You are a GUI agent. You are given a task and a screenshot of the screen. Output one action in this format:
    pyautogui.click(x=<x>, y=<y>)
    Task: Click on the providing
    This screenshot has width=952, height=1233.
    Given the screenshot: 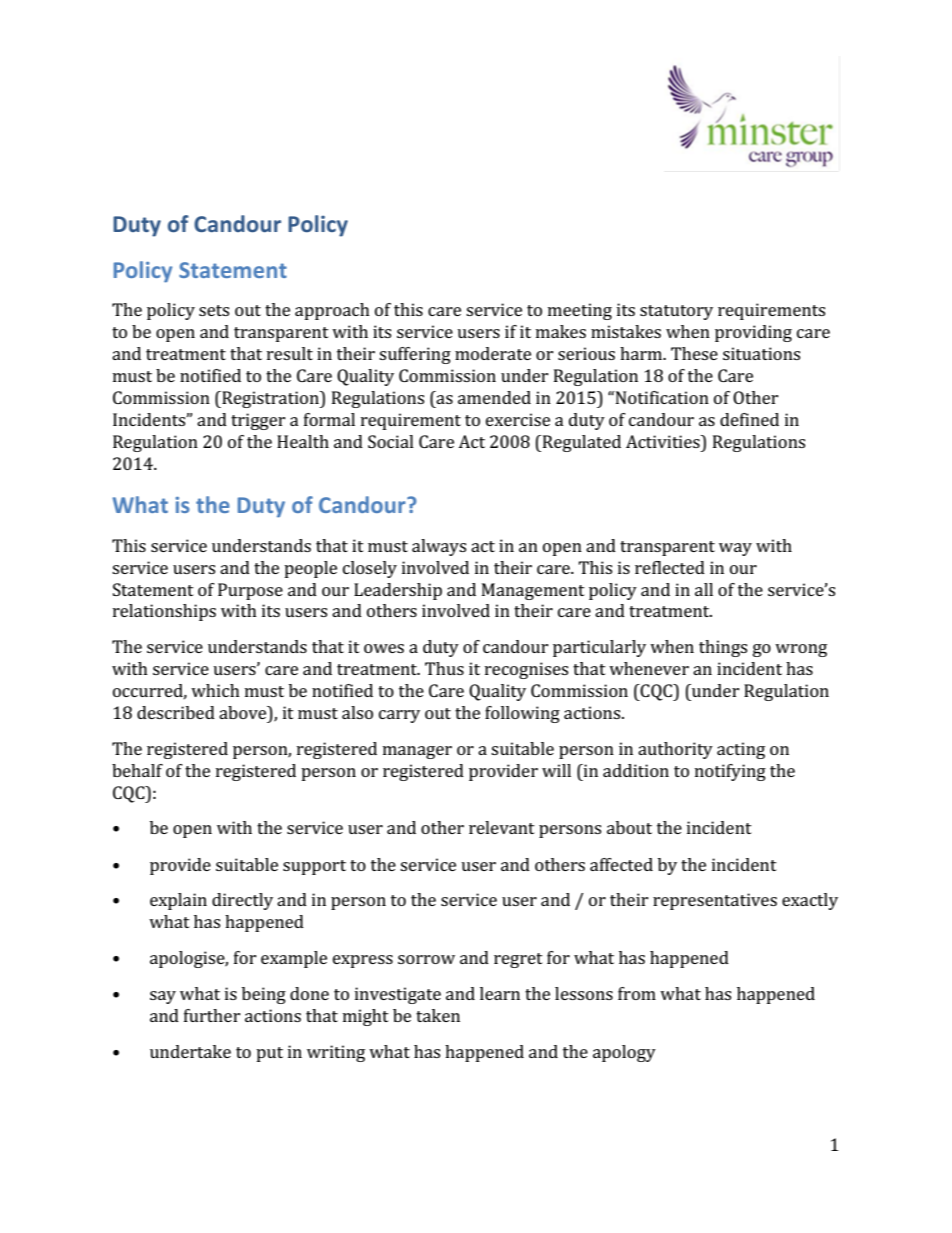 What is the action you would take?
    pyautogui.click(x=753, y=333)
